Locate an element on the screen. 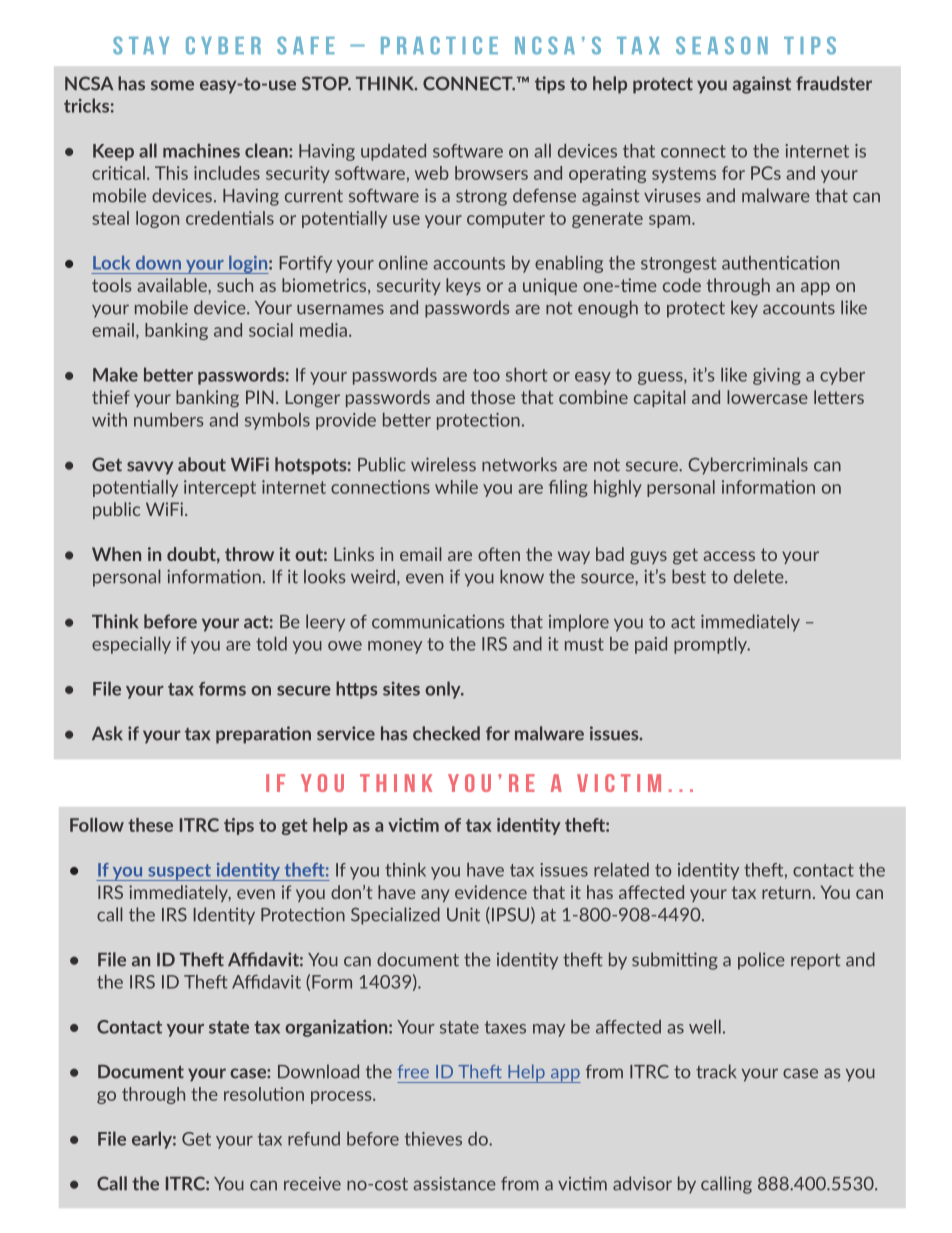  browsers is located at coordinates (491, 173).
